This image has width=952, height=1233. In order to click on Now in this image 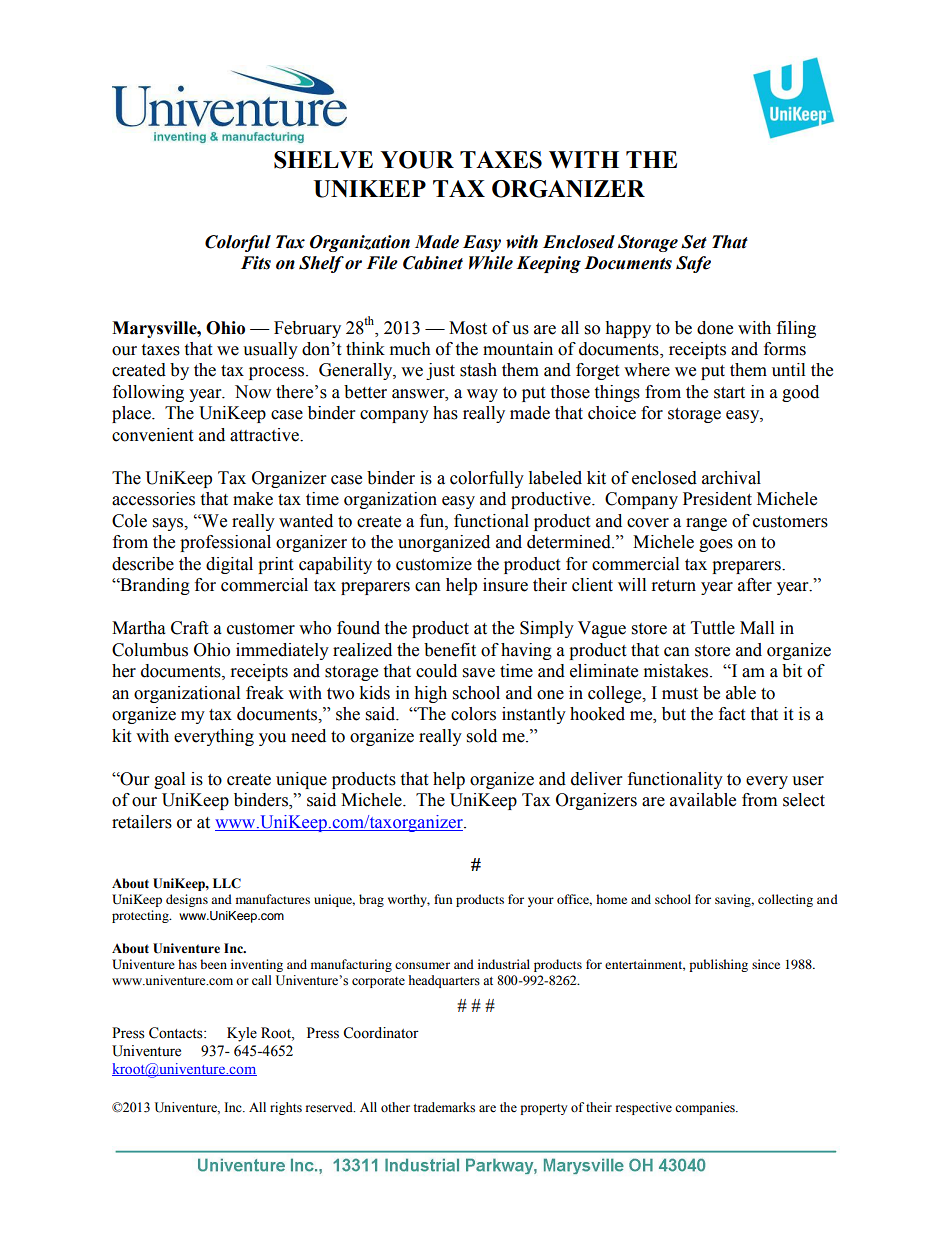, I will do `click(253, 392)`.
